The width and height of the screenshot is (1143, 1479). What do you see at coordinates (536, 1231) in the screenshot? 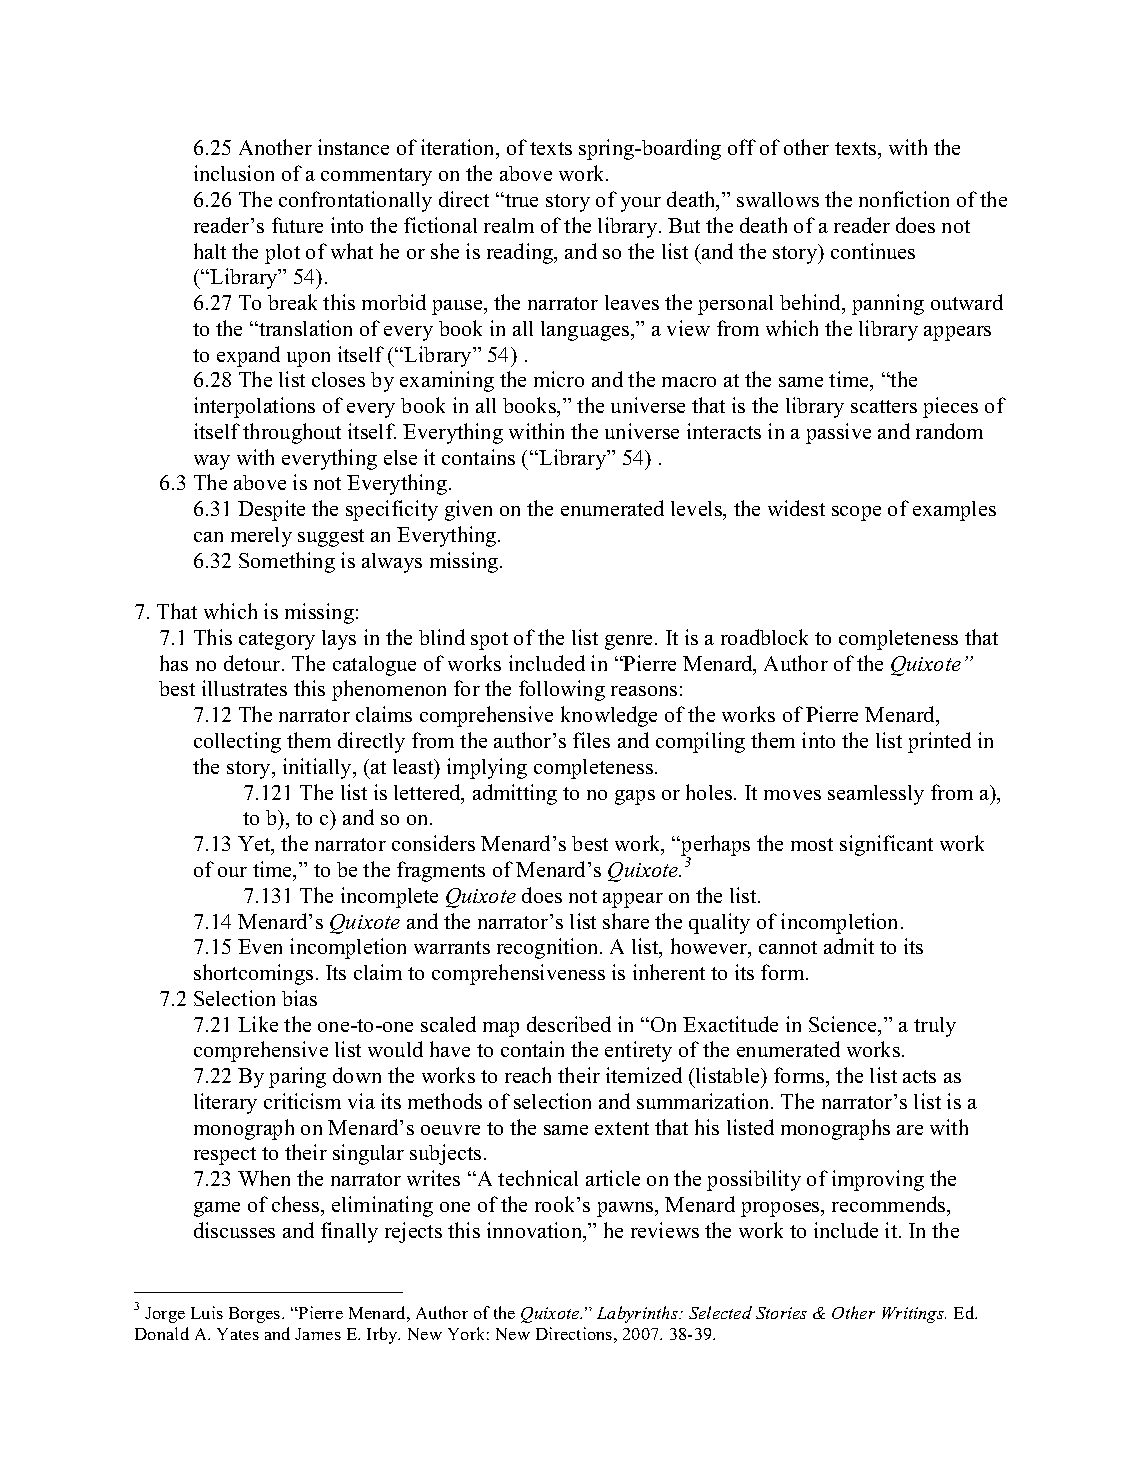
I see `innovation` at bounding box center [536, 1231].
